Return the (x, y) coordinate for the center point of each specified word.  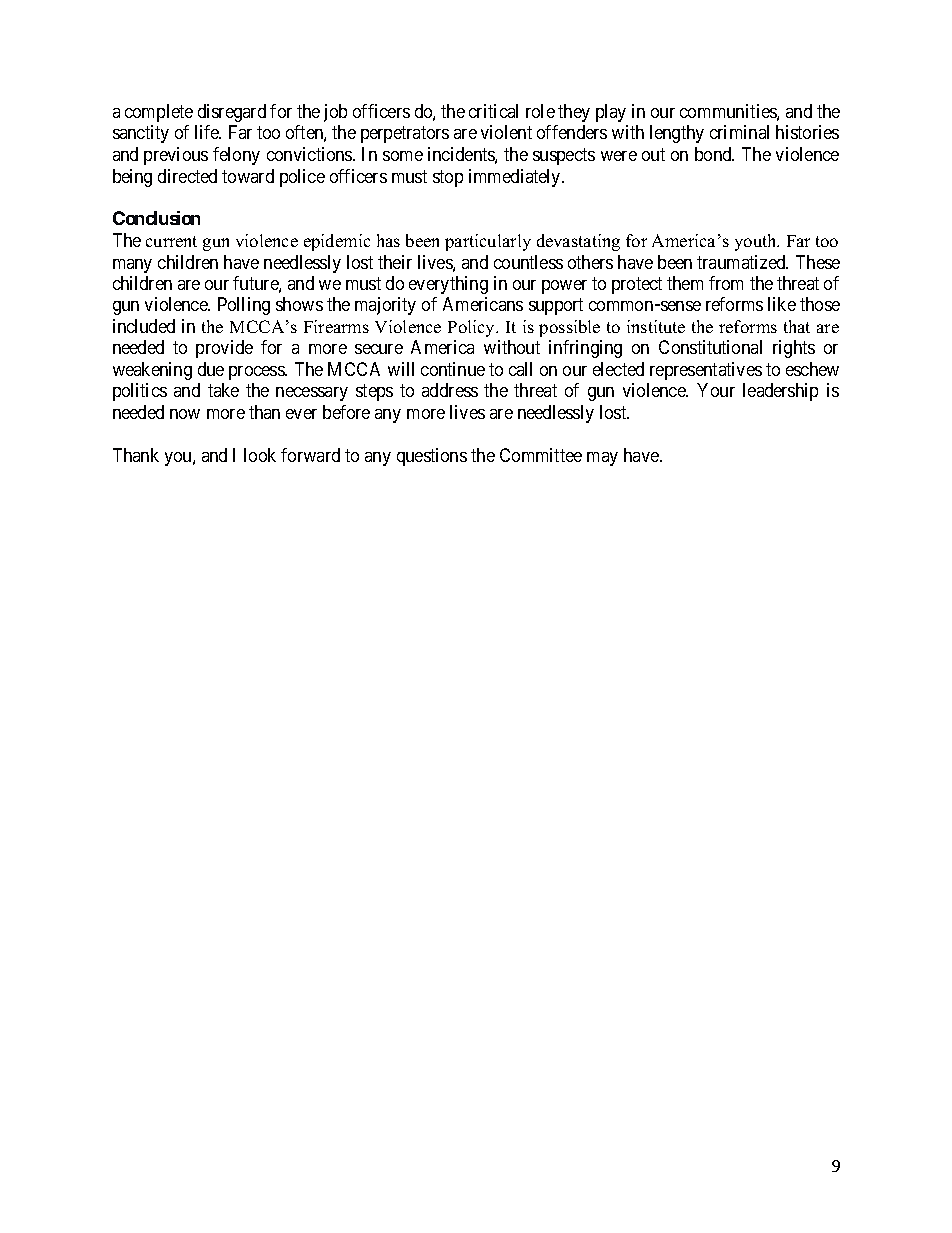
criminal (739, 132)
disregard (232, 113)
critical (493, 111)
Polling (244, 306)
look (260, 455)
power (564, 287)
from (726, 283)
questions (432, 457)
